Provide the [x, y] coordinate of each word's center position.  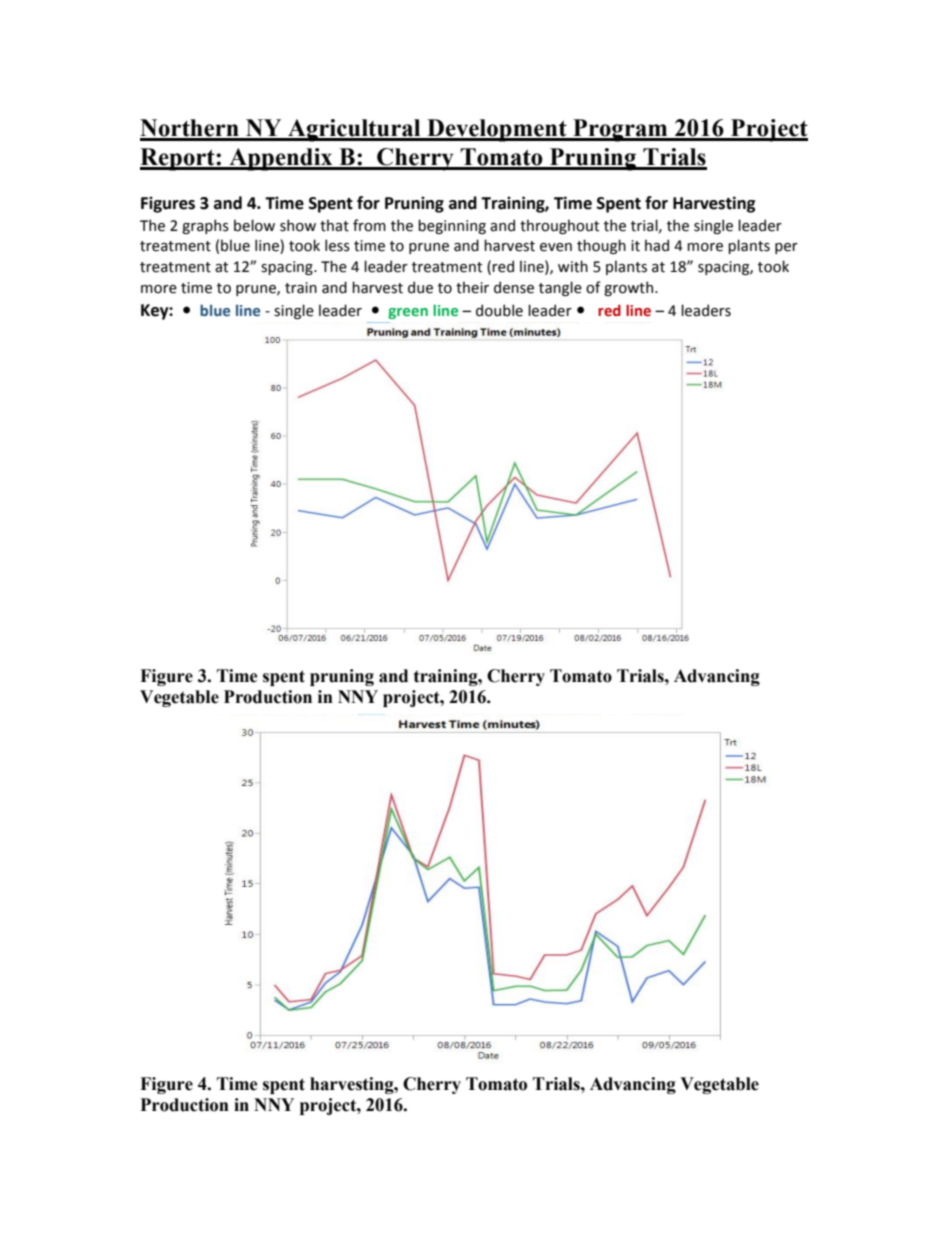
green [408, 313]
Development [497, 130]
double [499, 310]
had [657, 245]
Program [620, 130]
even [556, 247]
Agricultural [354, 130]
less [337, 245]
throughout [559, 226]
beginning [452, 226]
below [254, 225]
